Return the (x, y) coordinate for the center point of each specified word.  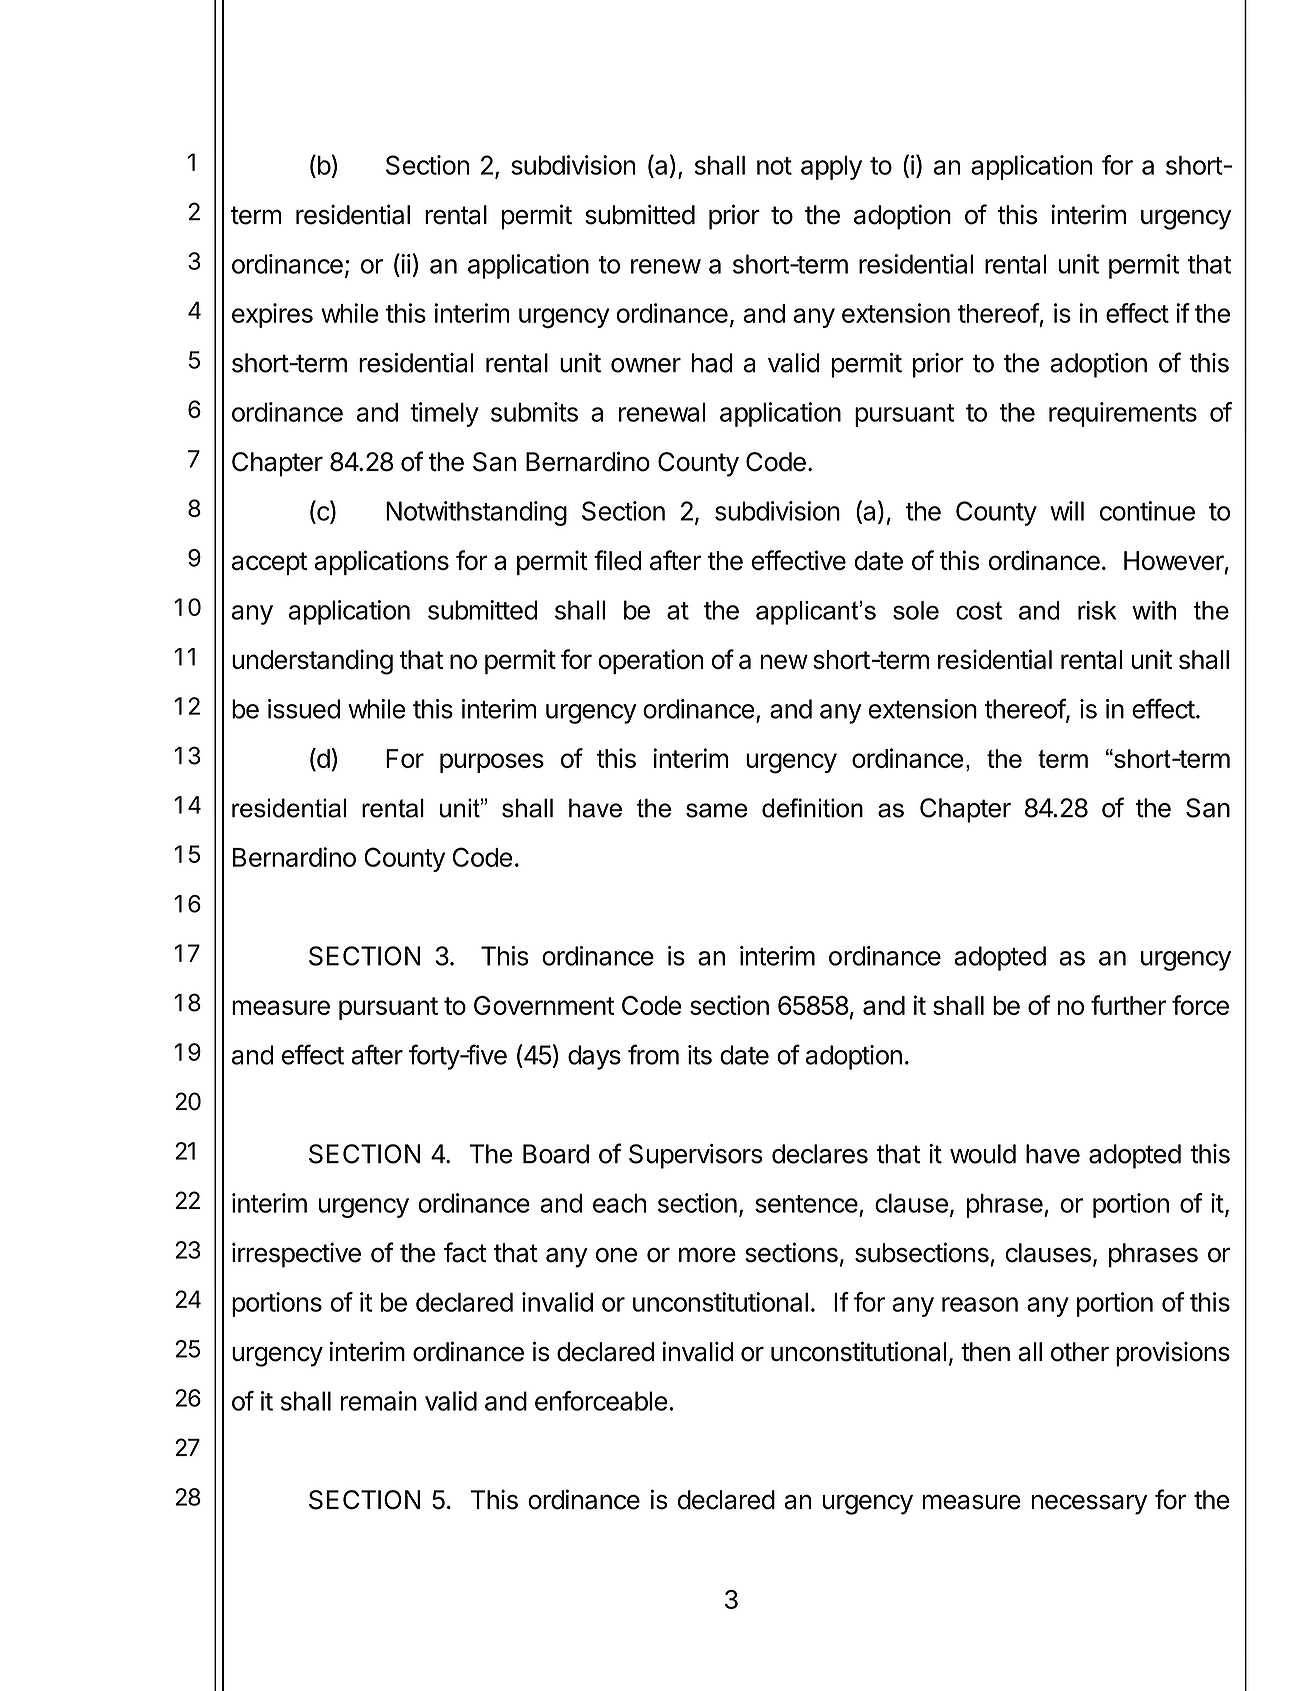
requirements (1123, 414)
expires (272, 315)
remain (379, 1401)
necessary (1089, 1504)
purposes (492, 763)
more (707, 1255)
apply (831, 168)
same (717, 810)
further (1128, 1005)
